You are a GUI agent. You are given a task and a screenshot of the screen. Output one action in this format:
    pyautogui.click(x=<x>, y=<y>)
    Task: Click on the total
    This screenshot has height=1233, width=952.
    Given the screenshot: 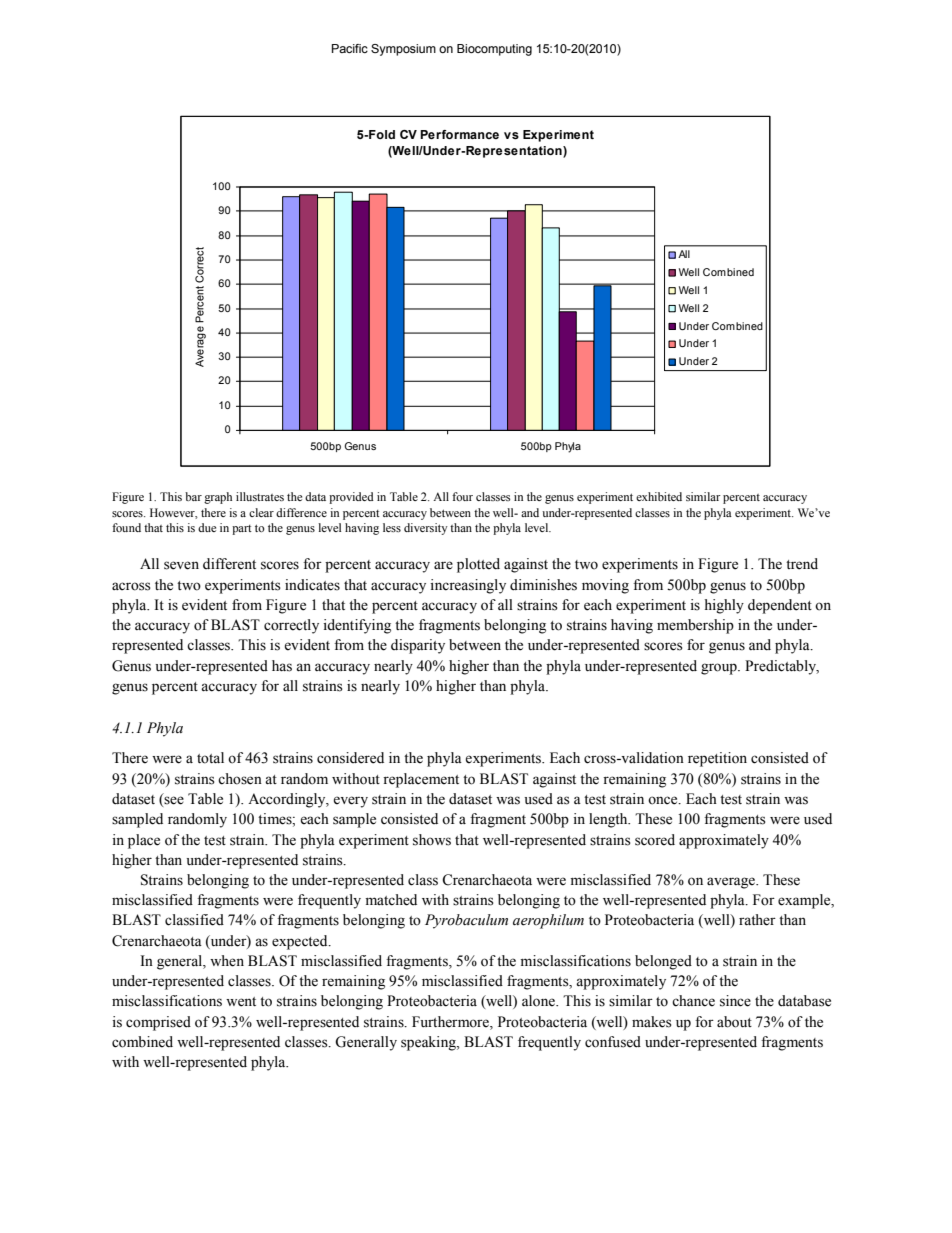 What is the action you would take?
    pyautogui.click(x=210, y=758)
